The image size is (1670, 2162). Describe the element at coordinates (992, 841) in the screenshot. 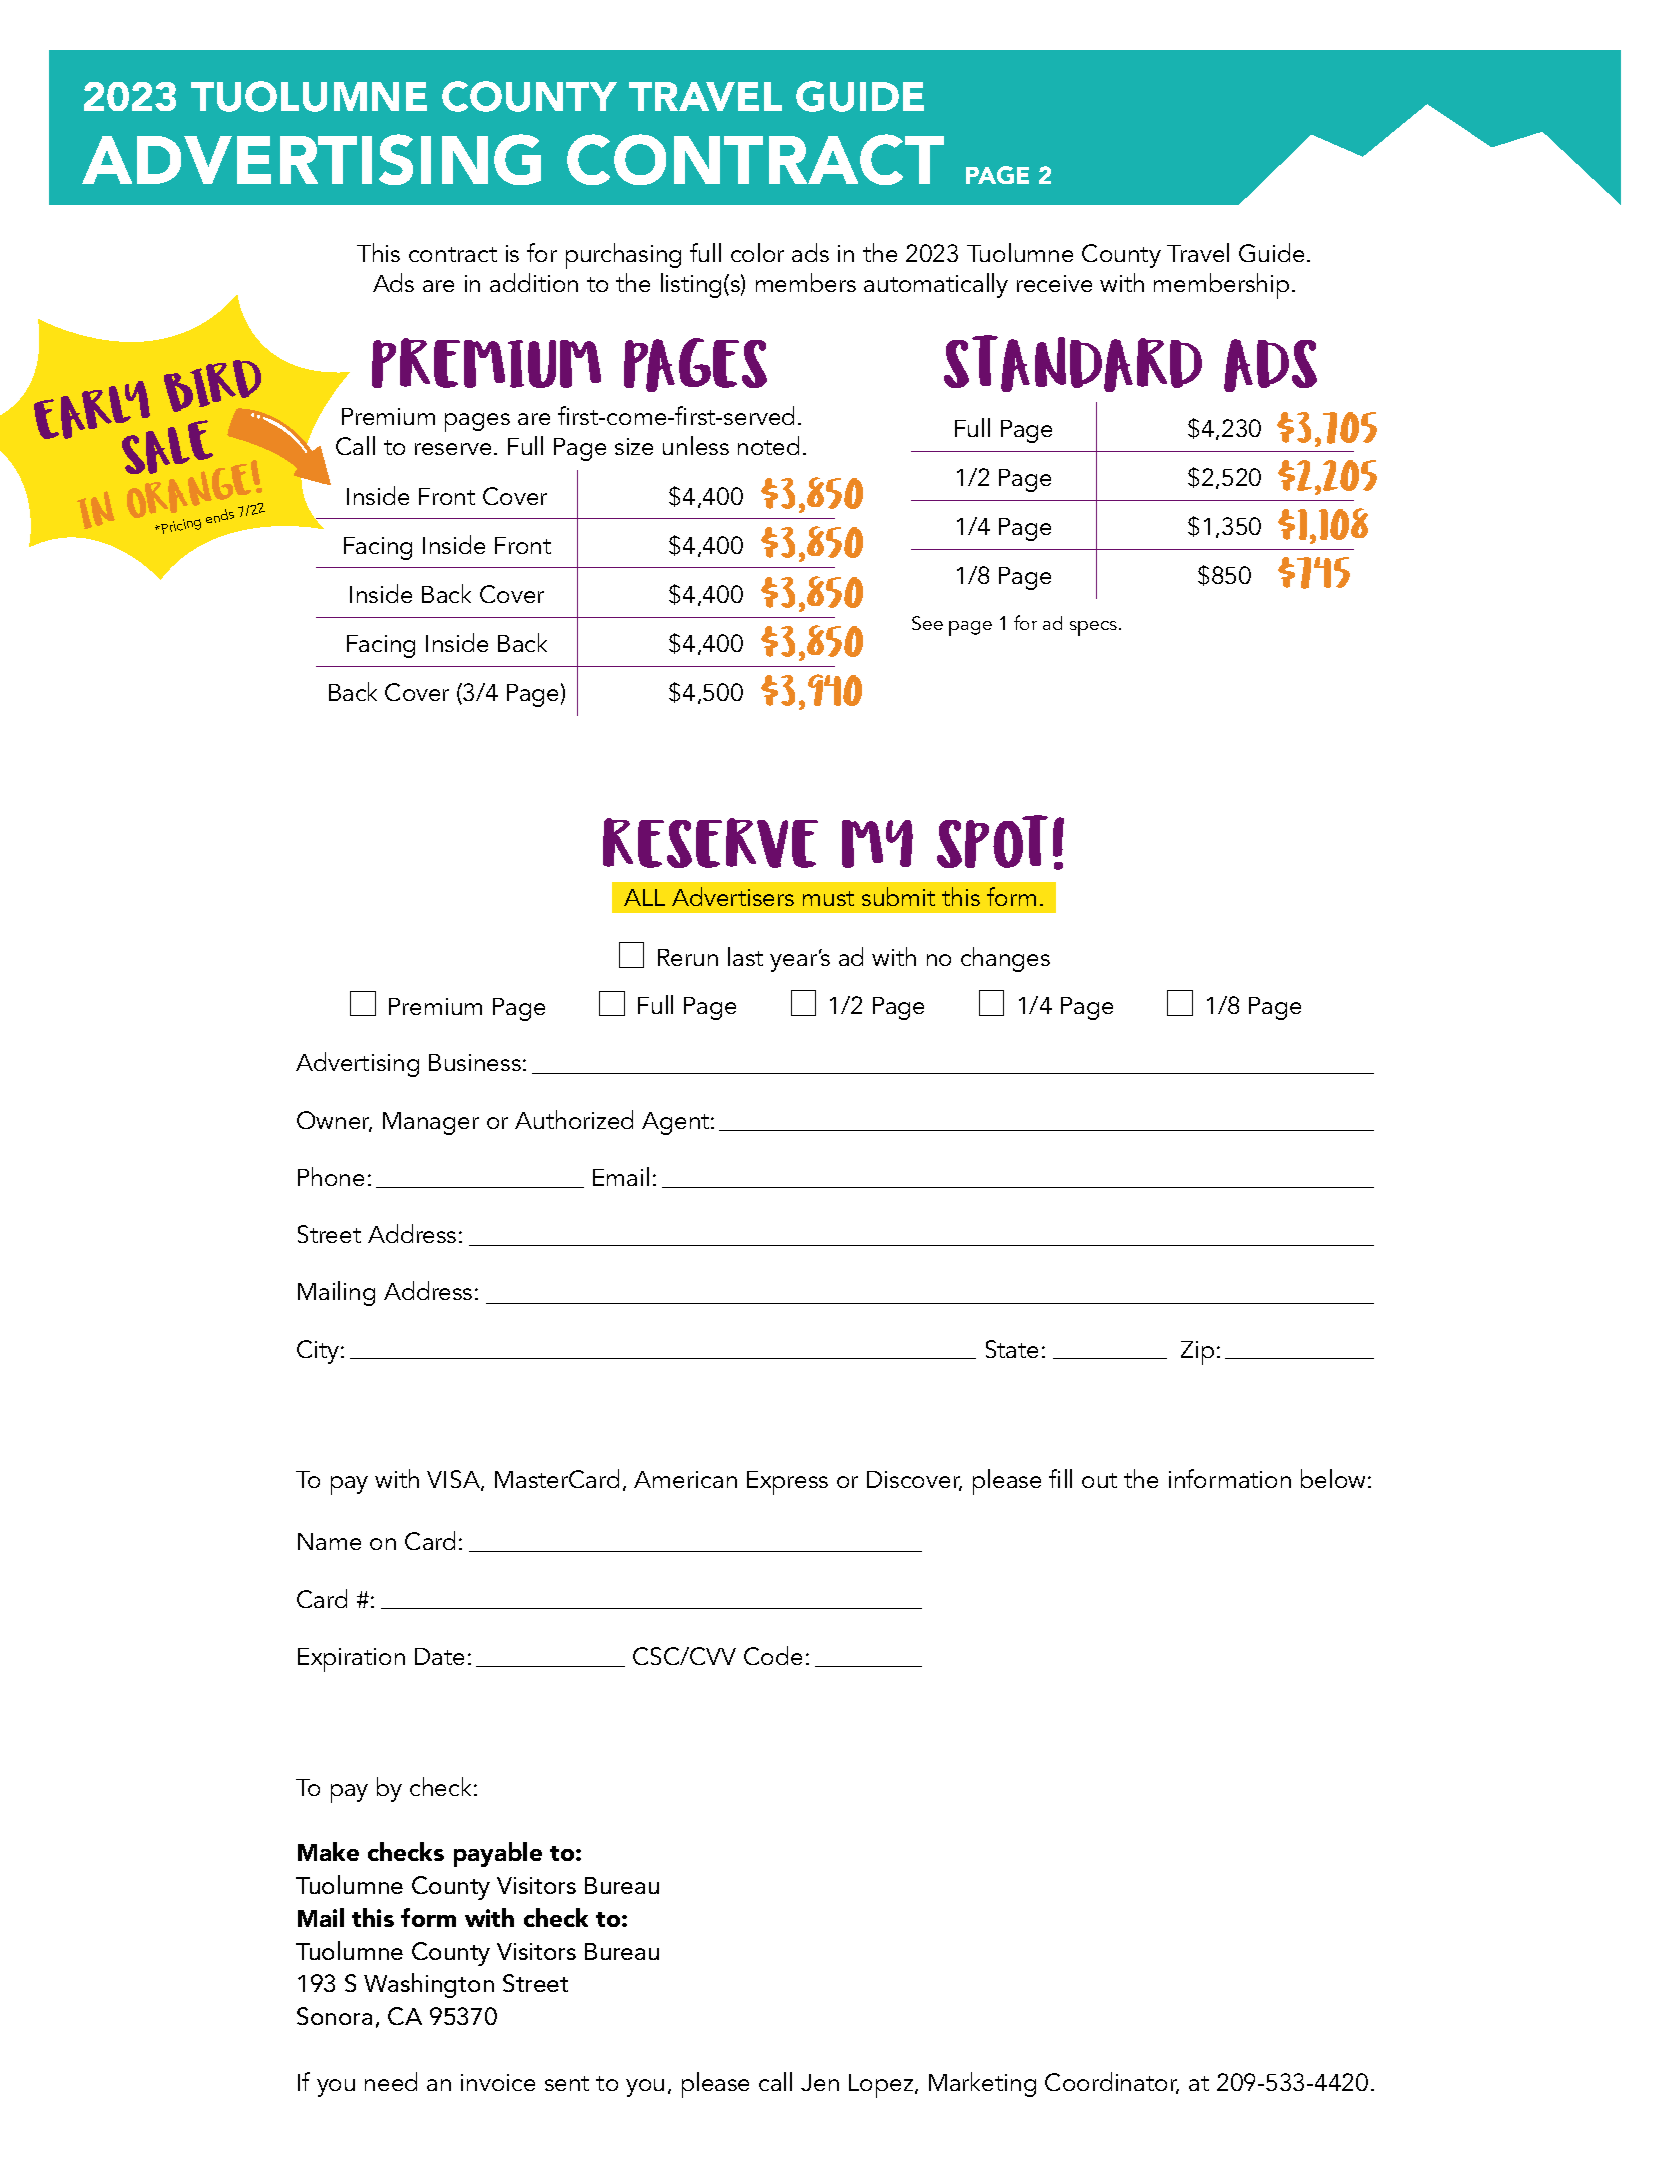

I see `SPOT` at that location.
